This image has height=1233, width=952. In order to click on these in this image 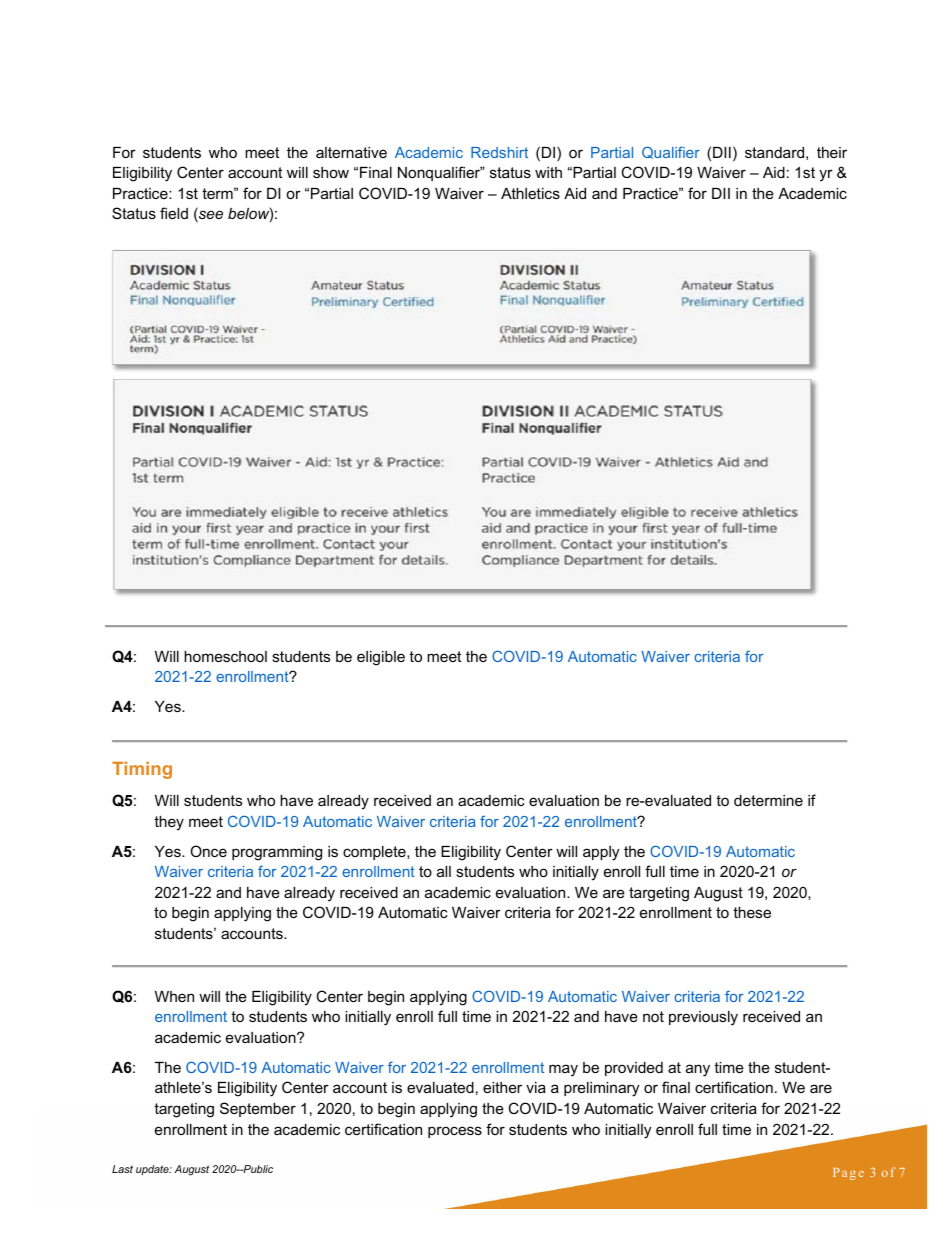, I will do `click(752, 912)`.
